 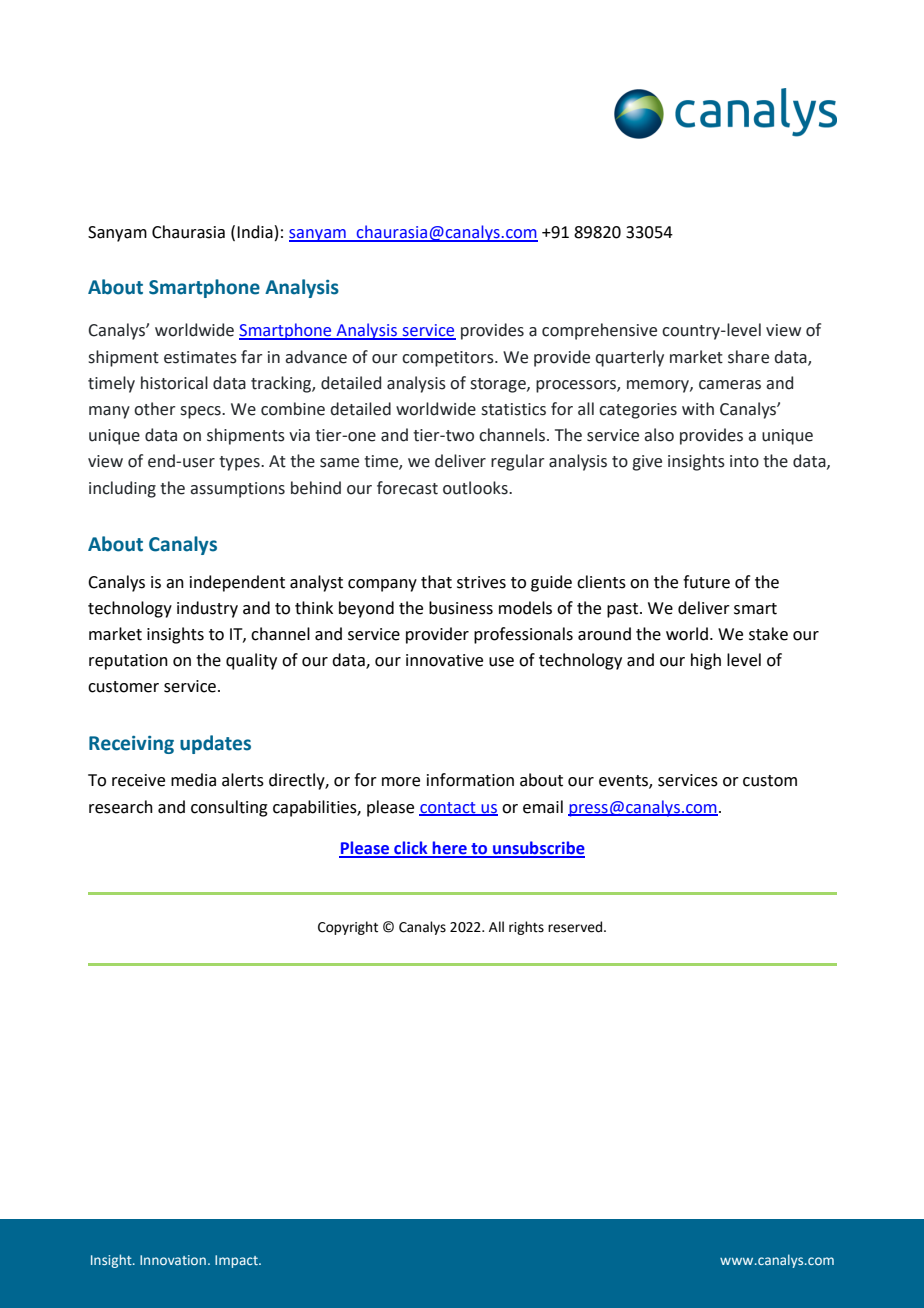 What do you see at coordinates (576, 927) in the document?
I see `reserved` at bounding box center [576, 927].
